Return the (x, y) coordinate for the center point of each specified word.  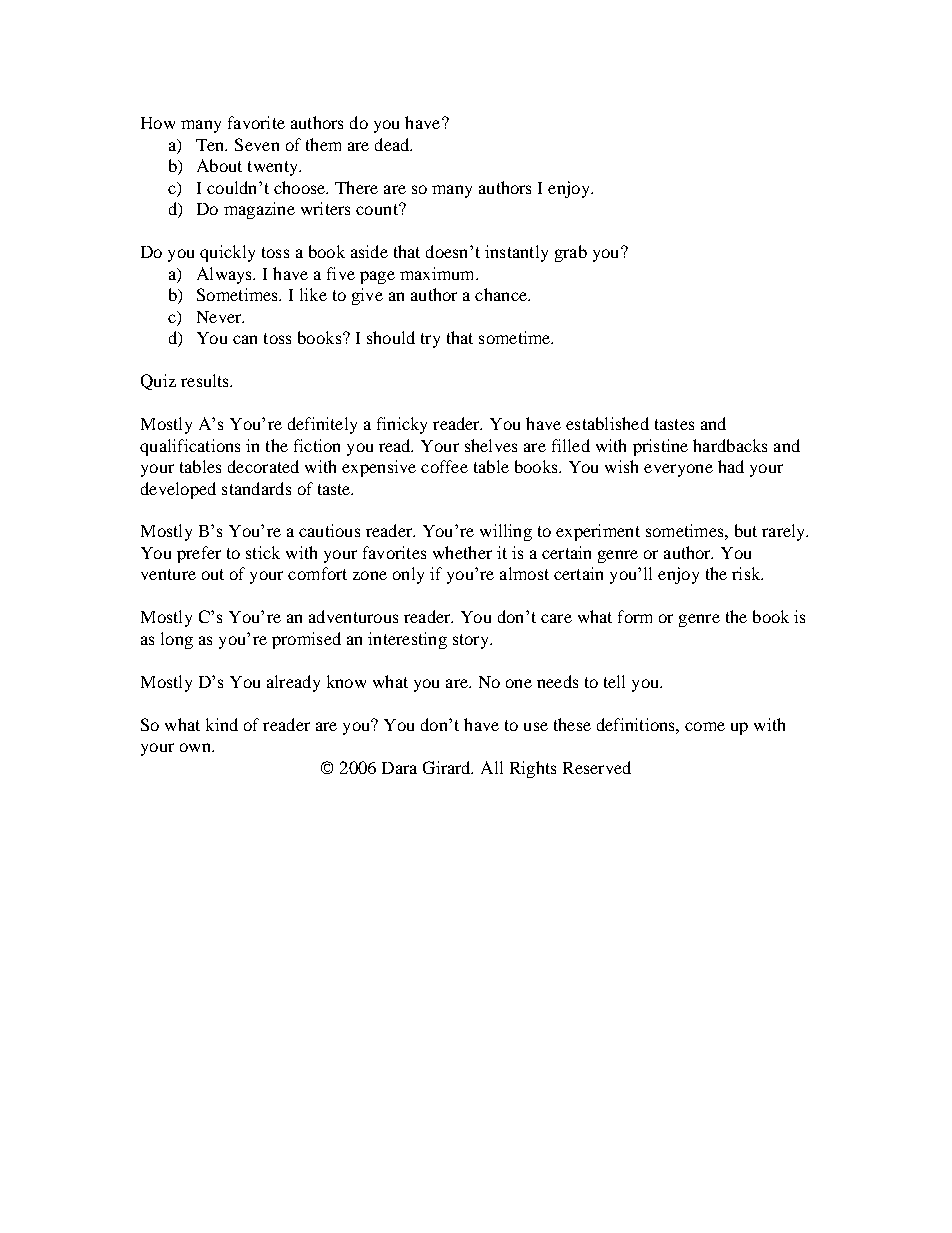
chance (502, 294)
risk (747, 573)
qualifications (190, 447)
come (705, 726)
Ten (211, 145)
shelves (491, 445)
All (492, 767)
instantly (516, 253)
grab (571, 253)
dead (393, 144)
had (731, 466)
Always (226, 275)
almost (524, 573)
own (196, 747)
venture (168, 574)
